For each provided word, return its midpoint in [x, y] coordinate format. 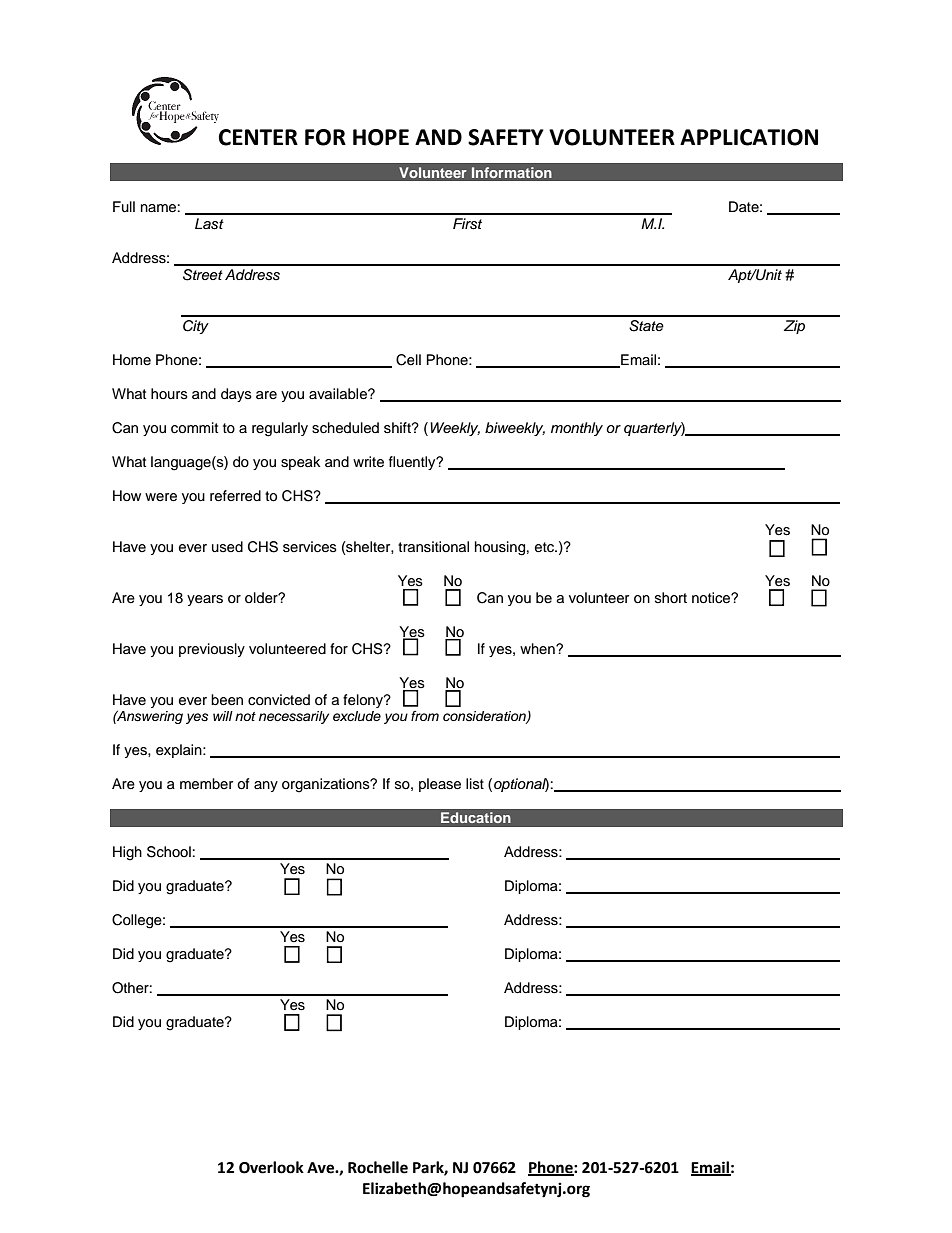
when [538, 648]
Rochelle [378, 1167]
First [467, 224]
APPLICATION [749, 137]
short [671, 597]
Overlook [271, 1167]
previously [212, 650]
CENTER [258, 137]
